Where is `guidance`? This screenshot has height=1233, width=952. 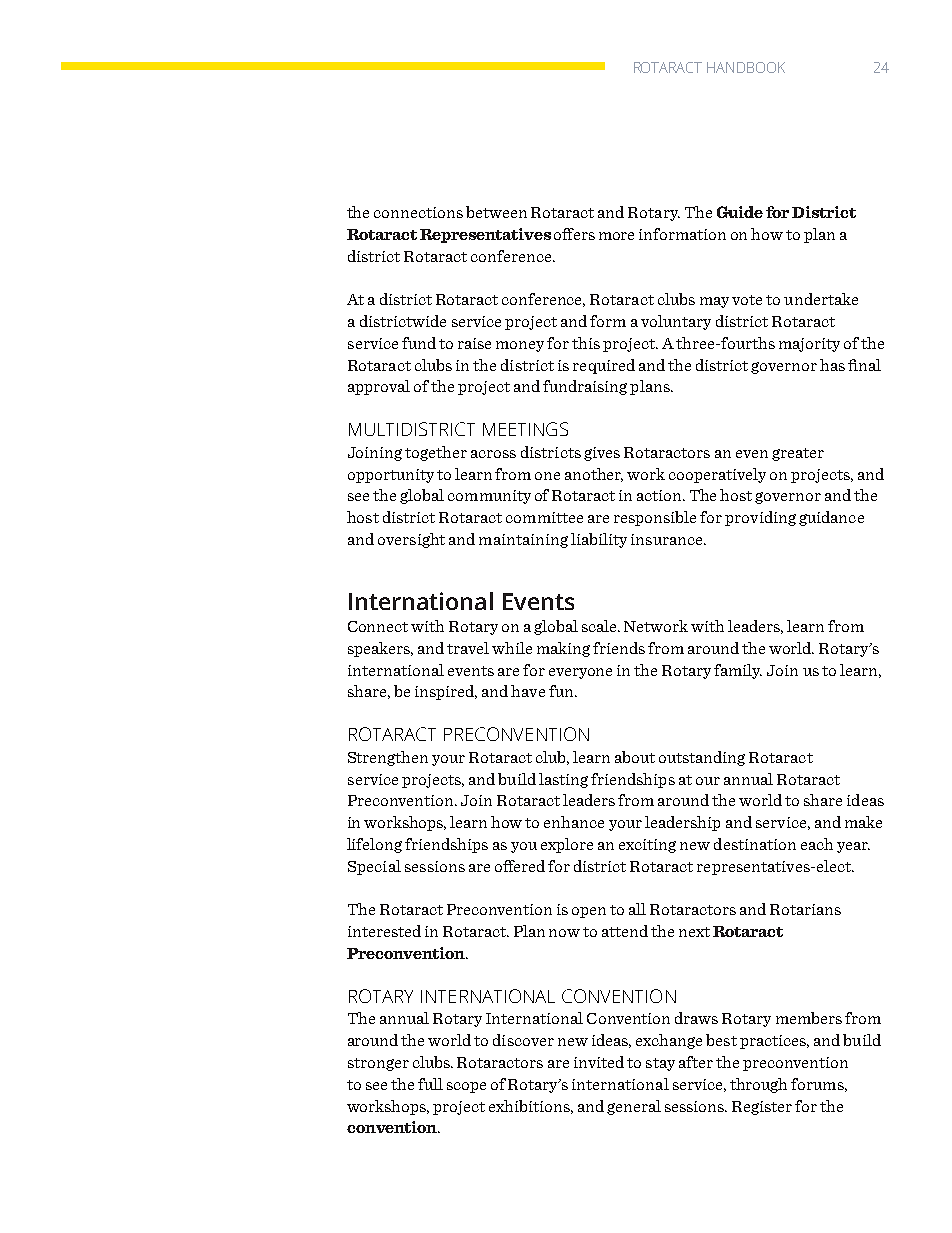
guidance is located at coordinates (831, 518).
